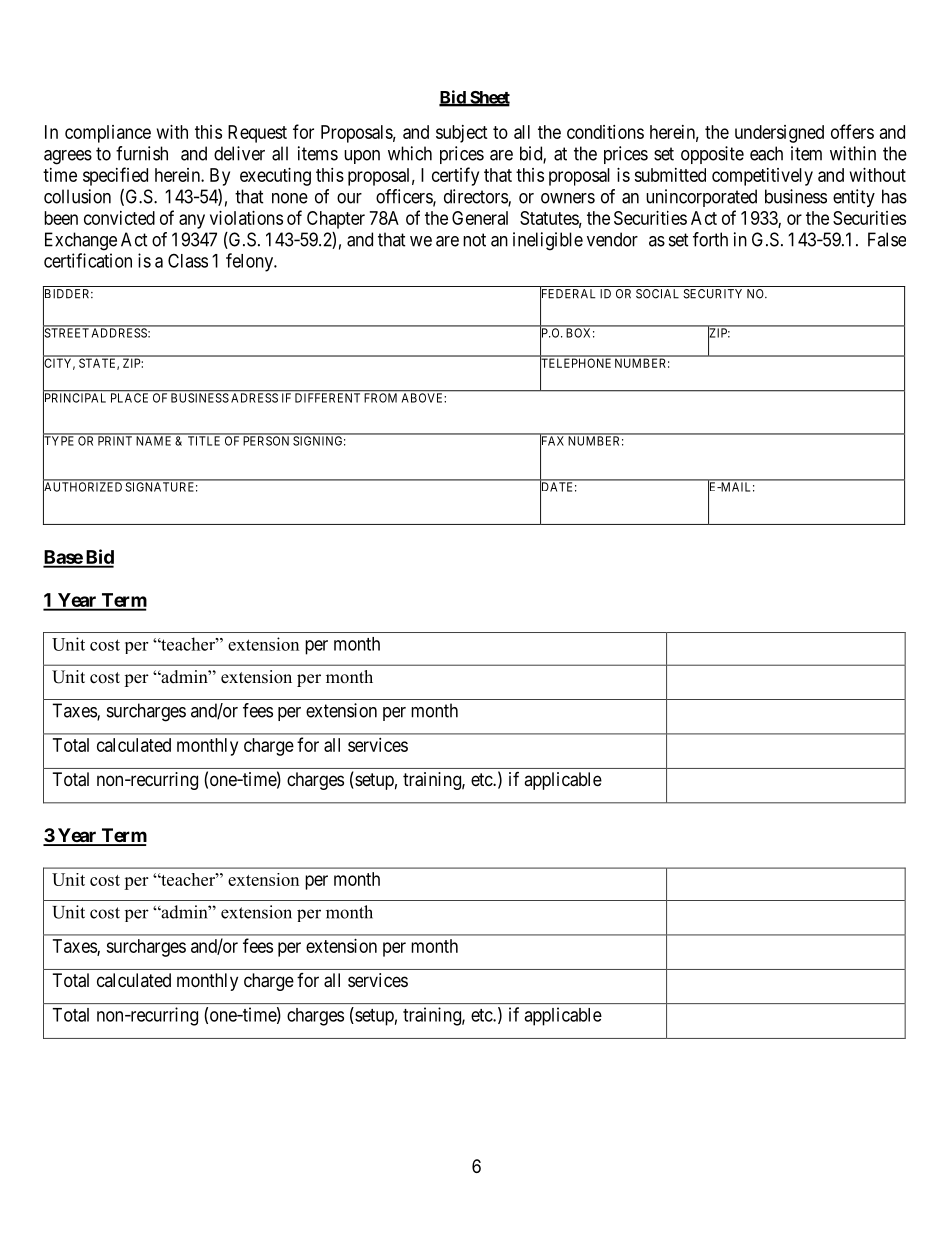 The width and height of the screenshot is (952, 1233). Describe the element at coordinates (129, 398) in the screenshot. I see `PLACE` at that location.
